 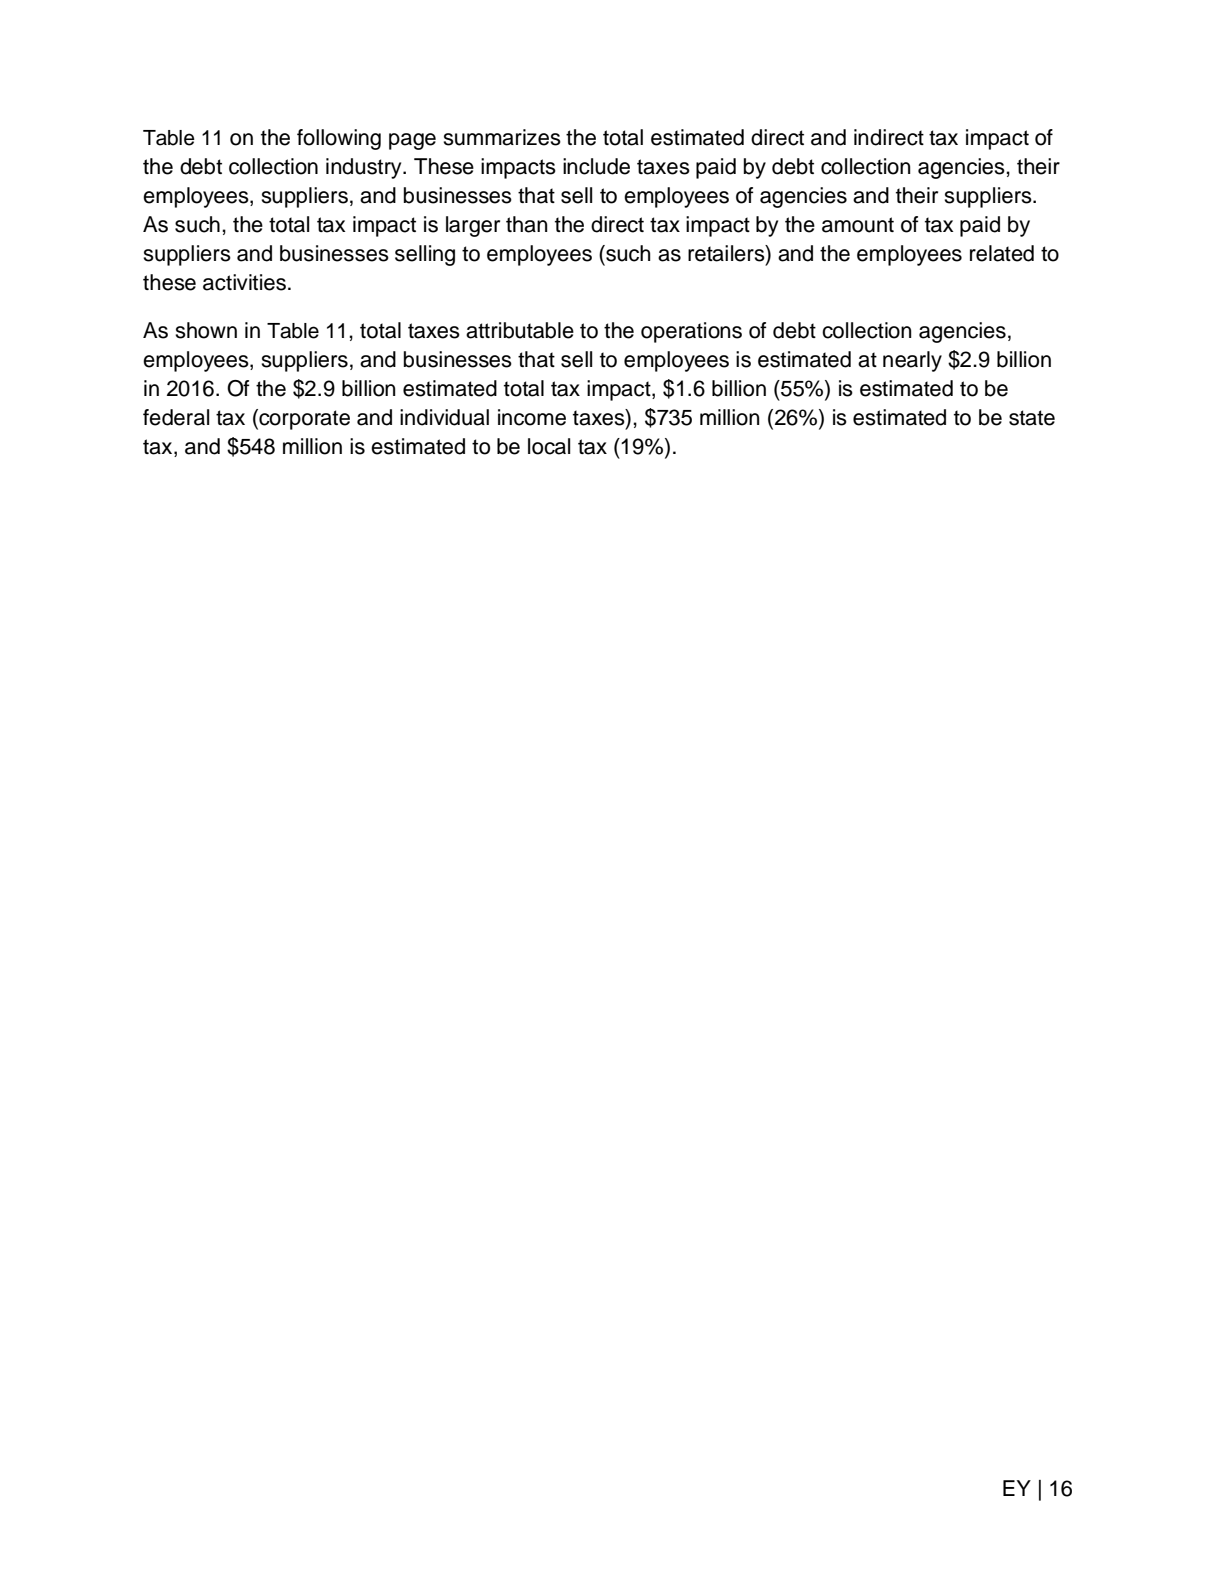 What do you see at coordinates (912, 361) in the screenshot?
I see `nearly` at bounding box center [912, 361].
